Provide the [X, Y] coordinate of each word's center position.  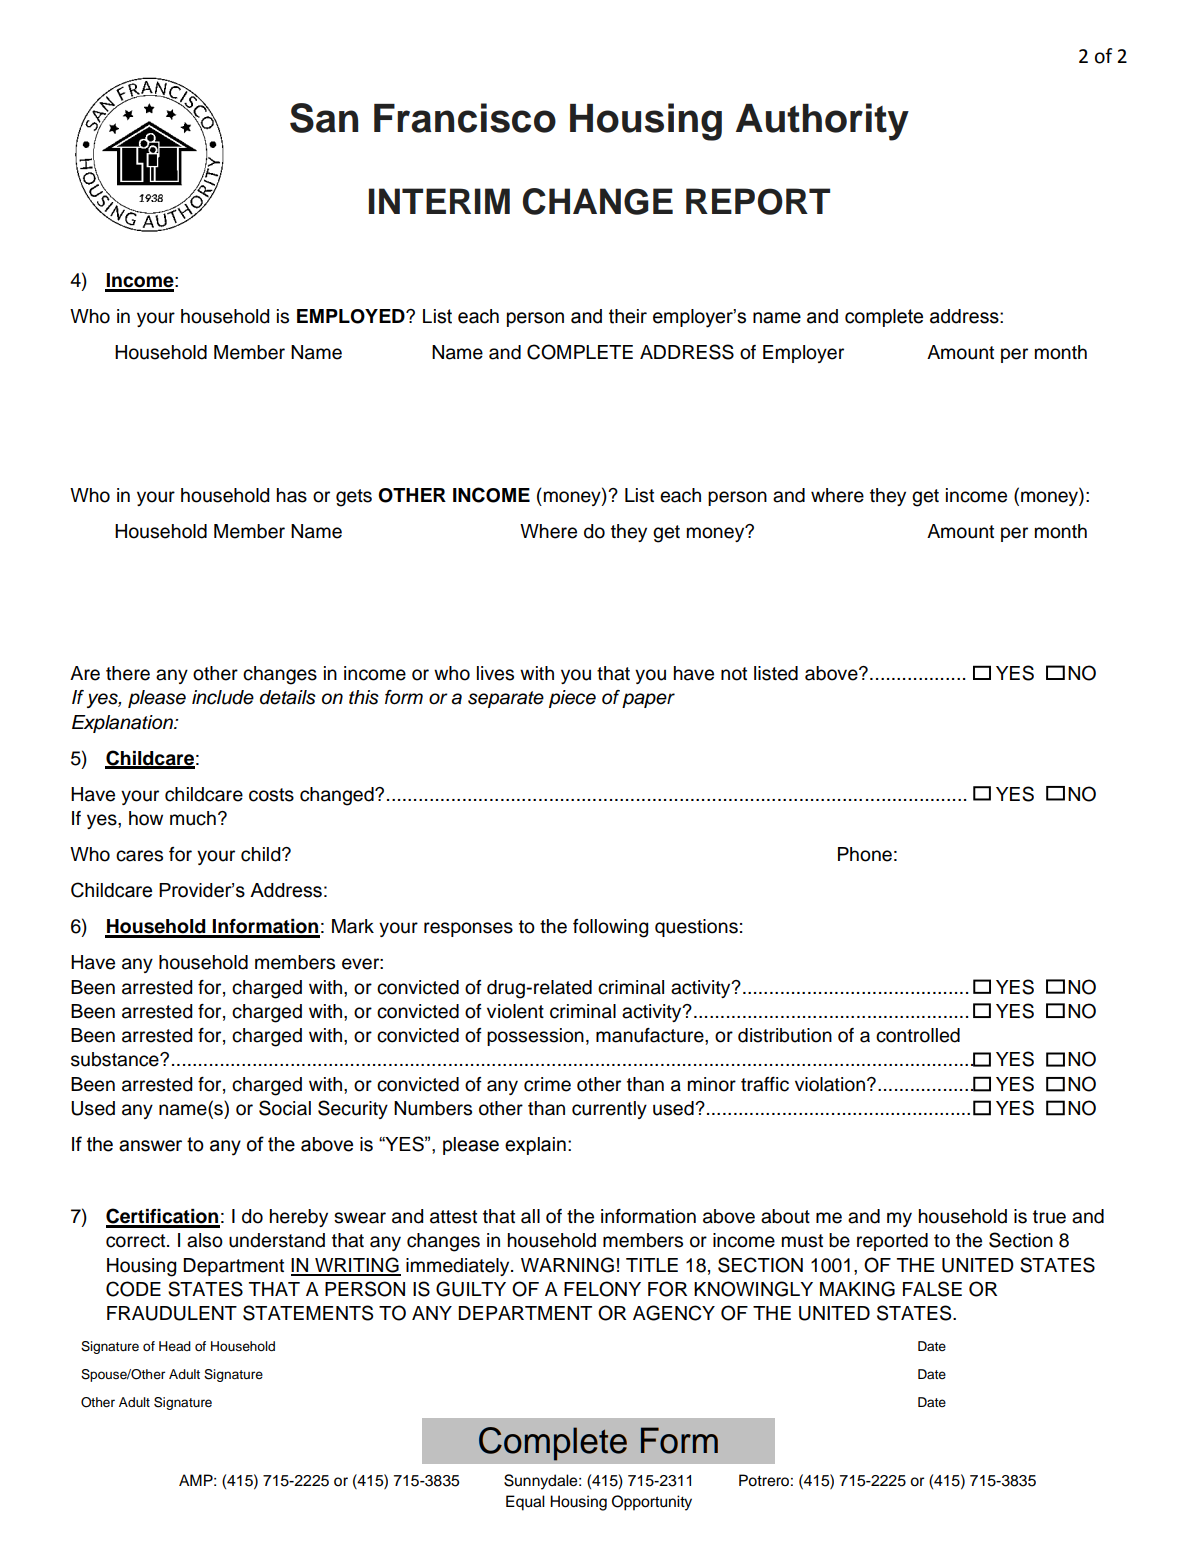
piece [572, 699]
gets [354, 498]
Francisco [465, 118]
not [734, 674]
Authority [822, 122]
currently [609, 1110]
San [324, 118]
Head [175, 1346]
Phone [865, 854]
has [292, 495]
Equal [525, 1503]
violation [831, 1084]
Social [285, 1108]
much [193, 818]
